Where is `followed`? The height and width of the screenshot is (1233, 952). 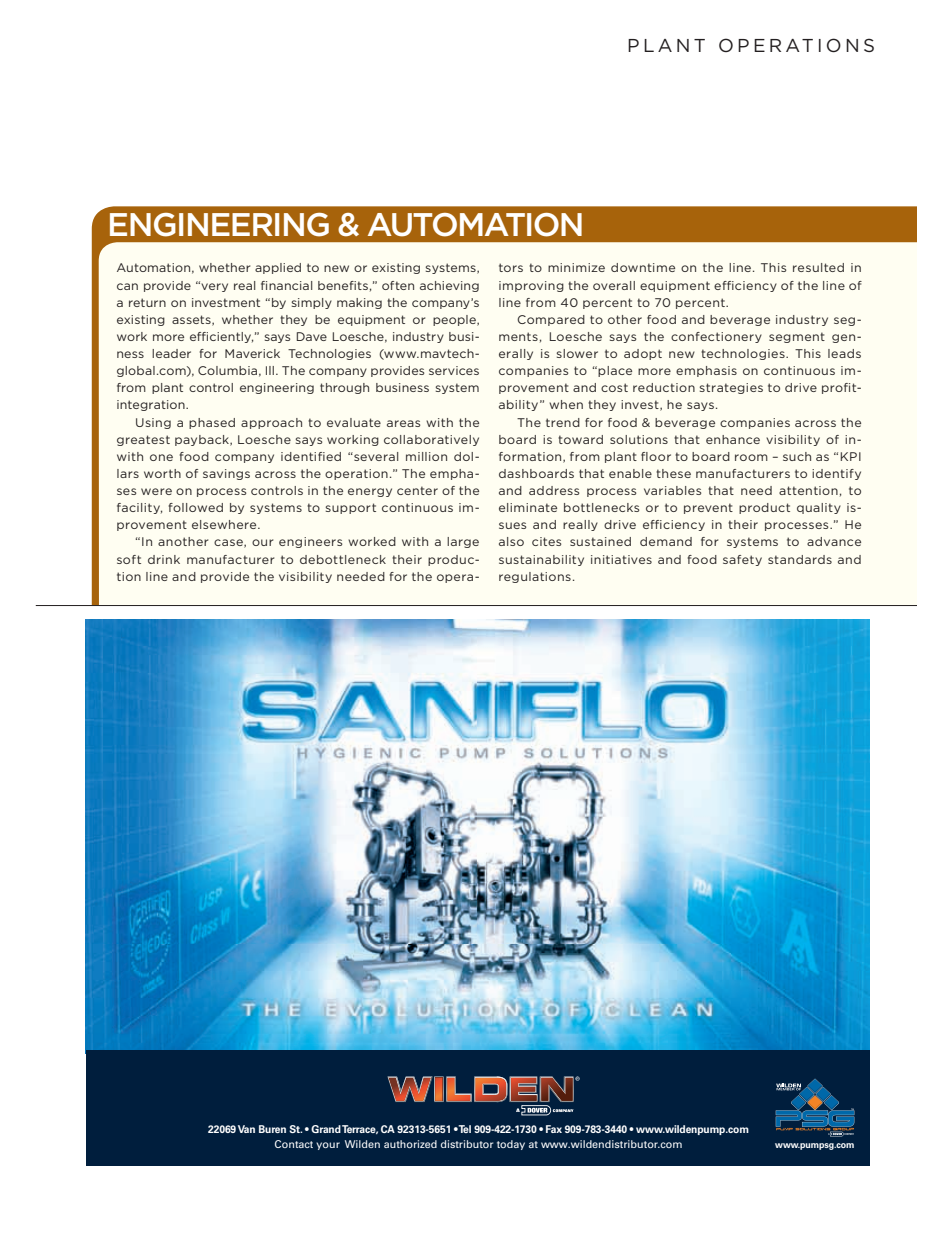
followed is located at coordinates (195, 507).
